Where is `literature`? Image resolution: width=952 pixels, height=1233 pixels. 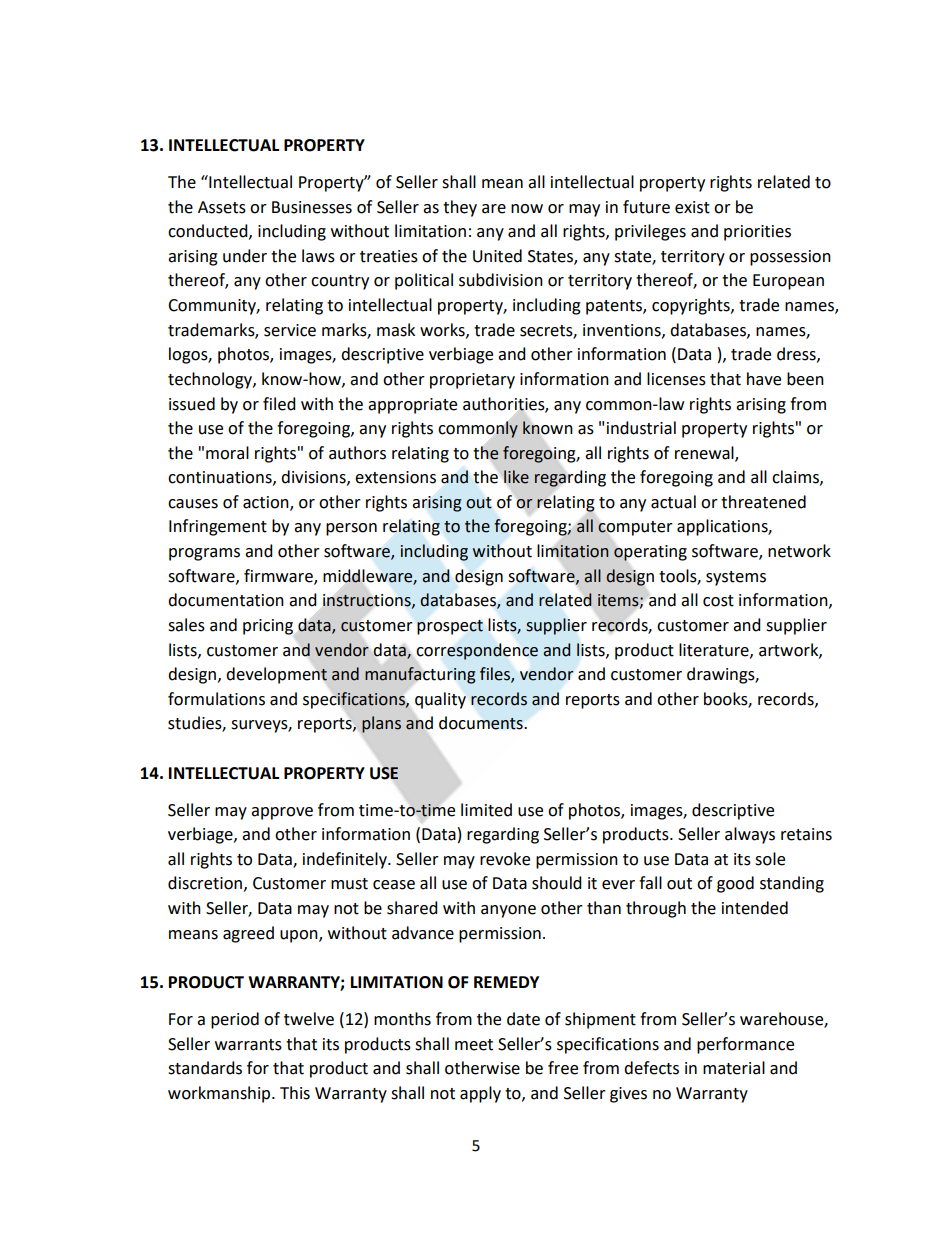
literature is located at coordinates (715, 650).
